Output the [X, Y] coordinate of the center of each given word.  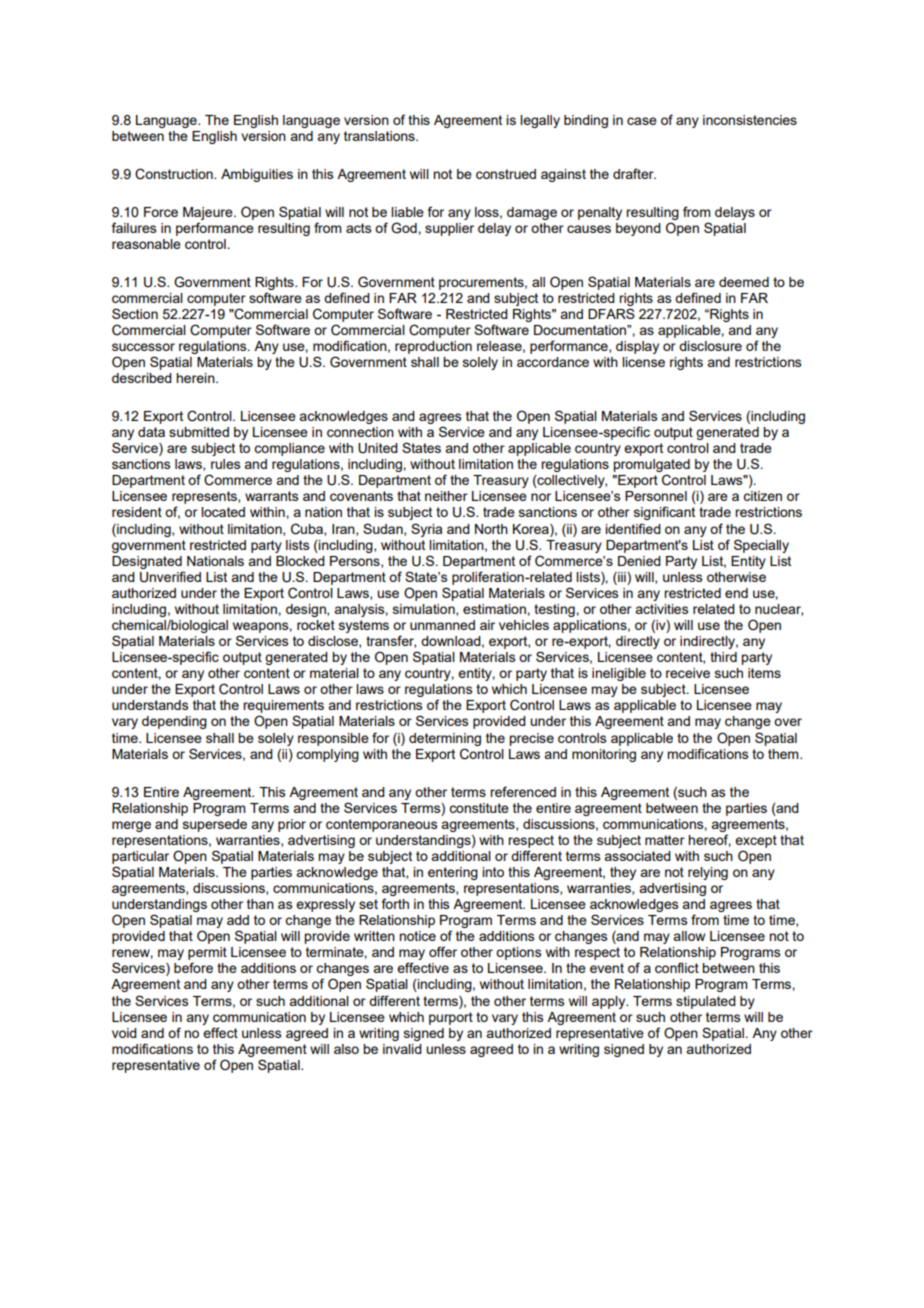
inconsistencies [750, 120]
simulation [425, 610]
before [193, 967]
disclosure [710, 346]
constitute [479, 808]
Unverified [170, 577]
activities [662, 609]
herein [196, 378]
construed [506, 174]
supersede [215, 825]
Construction [175, 174]
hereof [709, 840]
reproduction [433, 347]
